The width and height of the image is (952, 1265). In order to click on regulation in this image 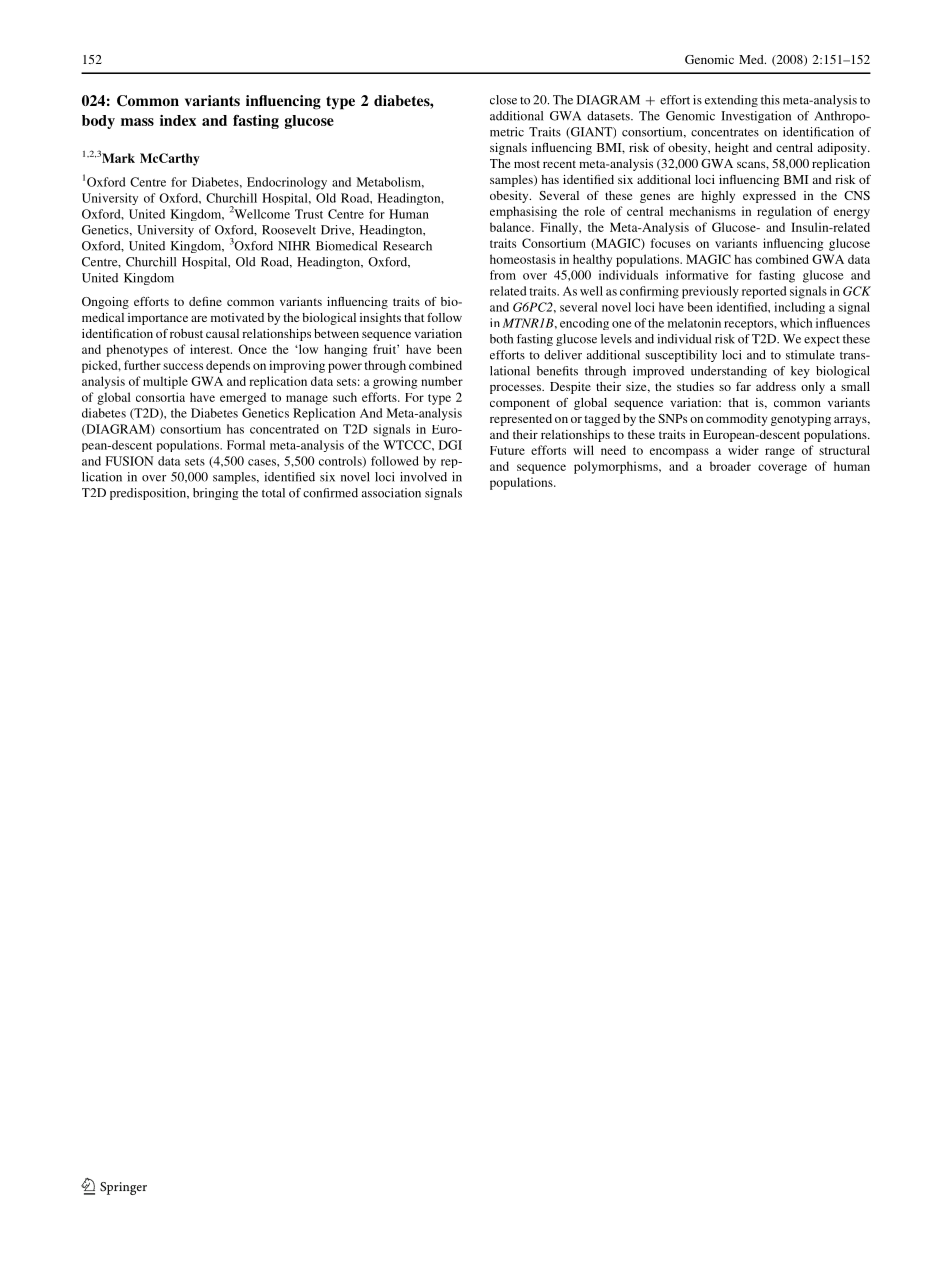, I will do `click(784, 212)`.
